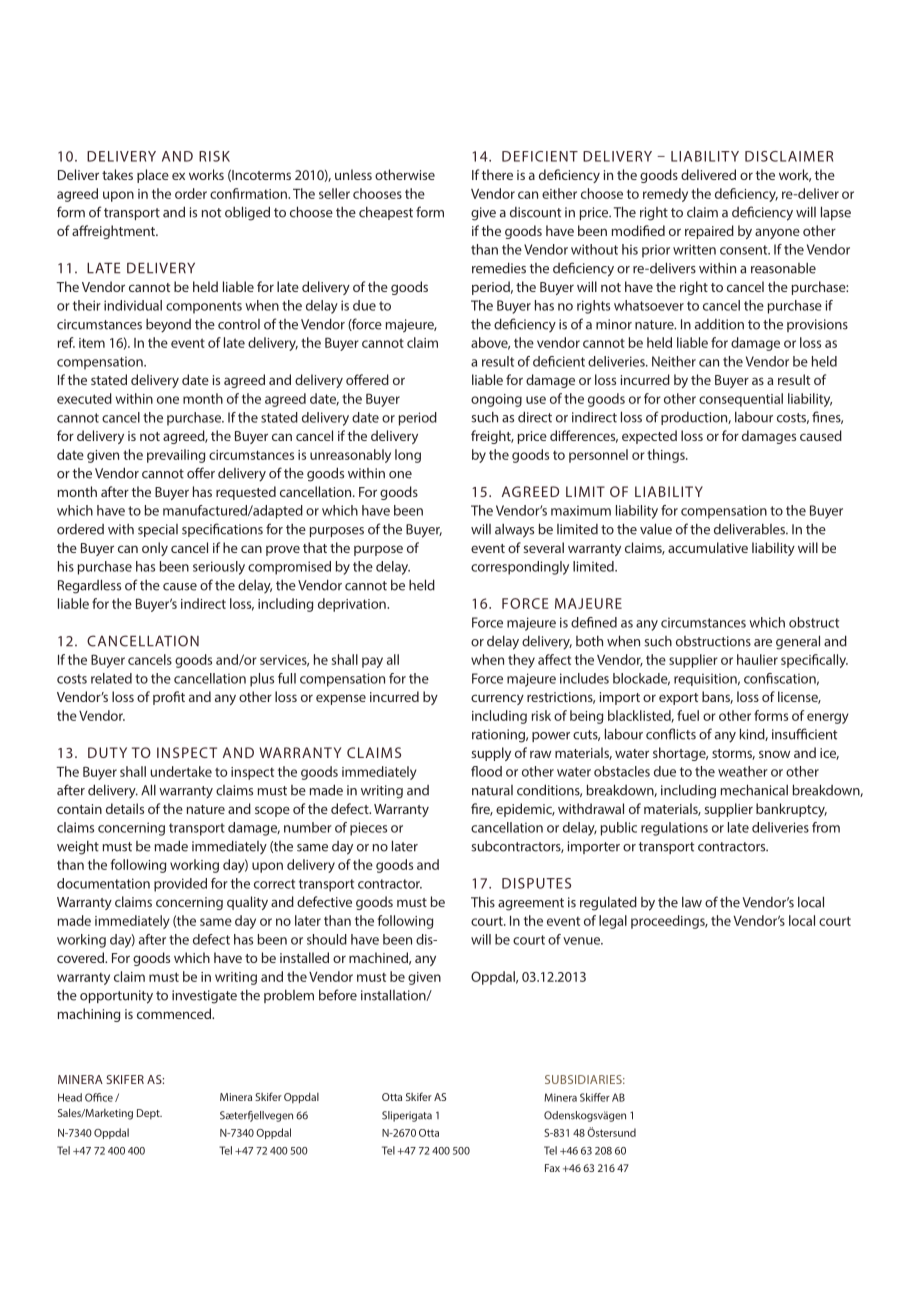 This screenshot has width=924, height=1308. Describe the element at coordinates (741, 400) in the screenshot. I see `consequential` at that location.
